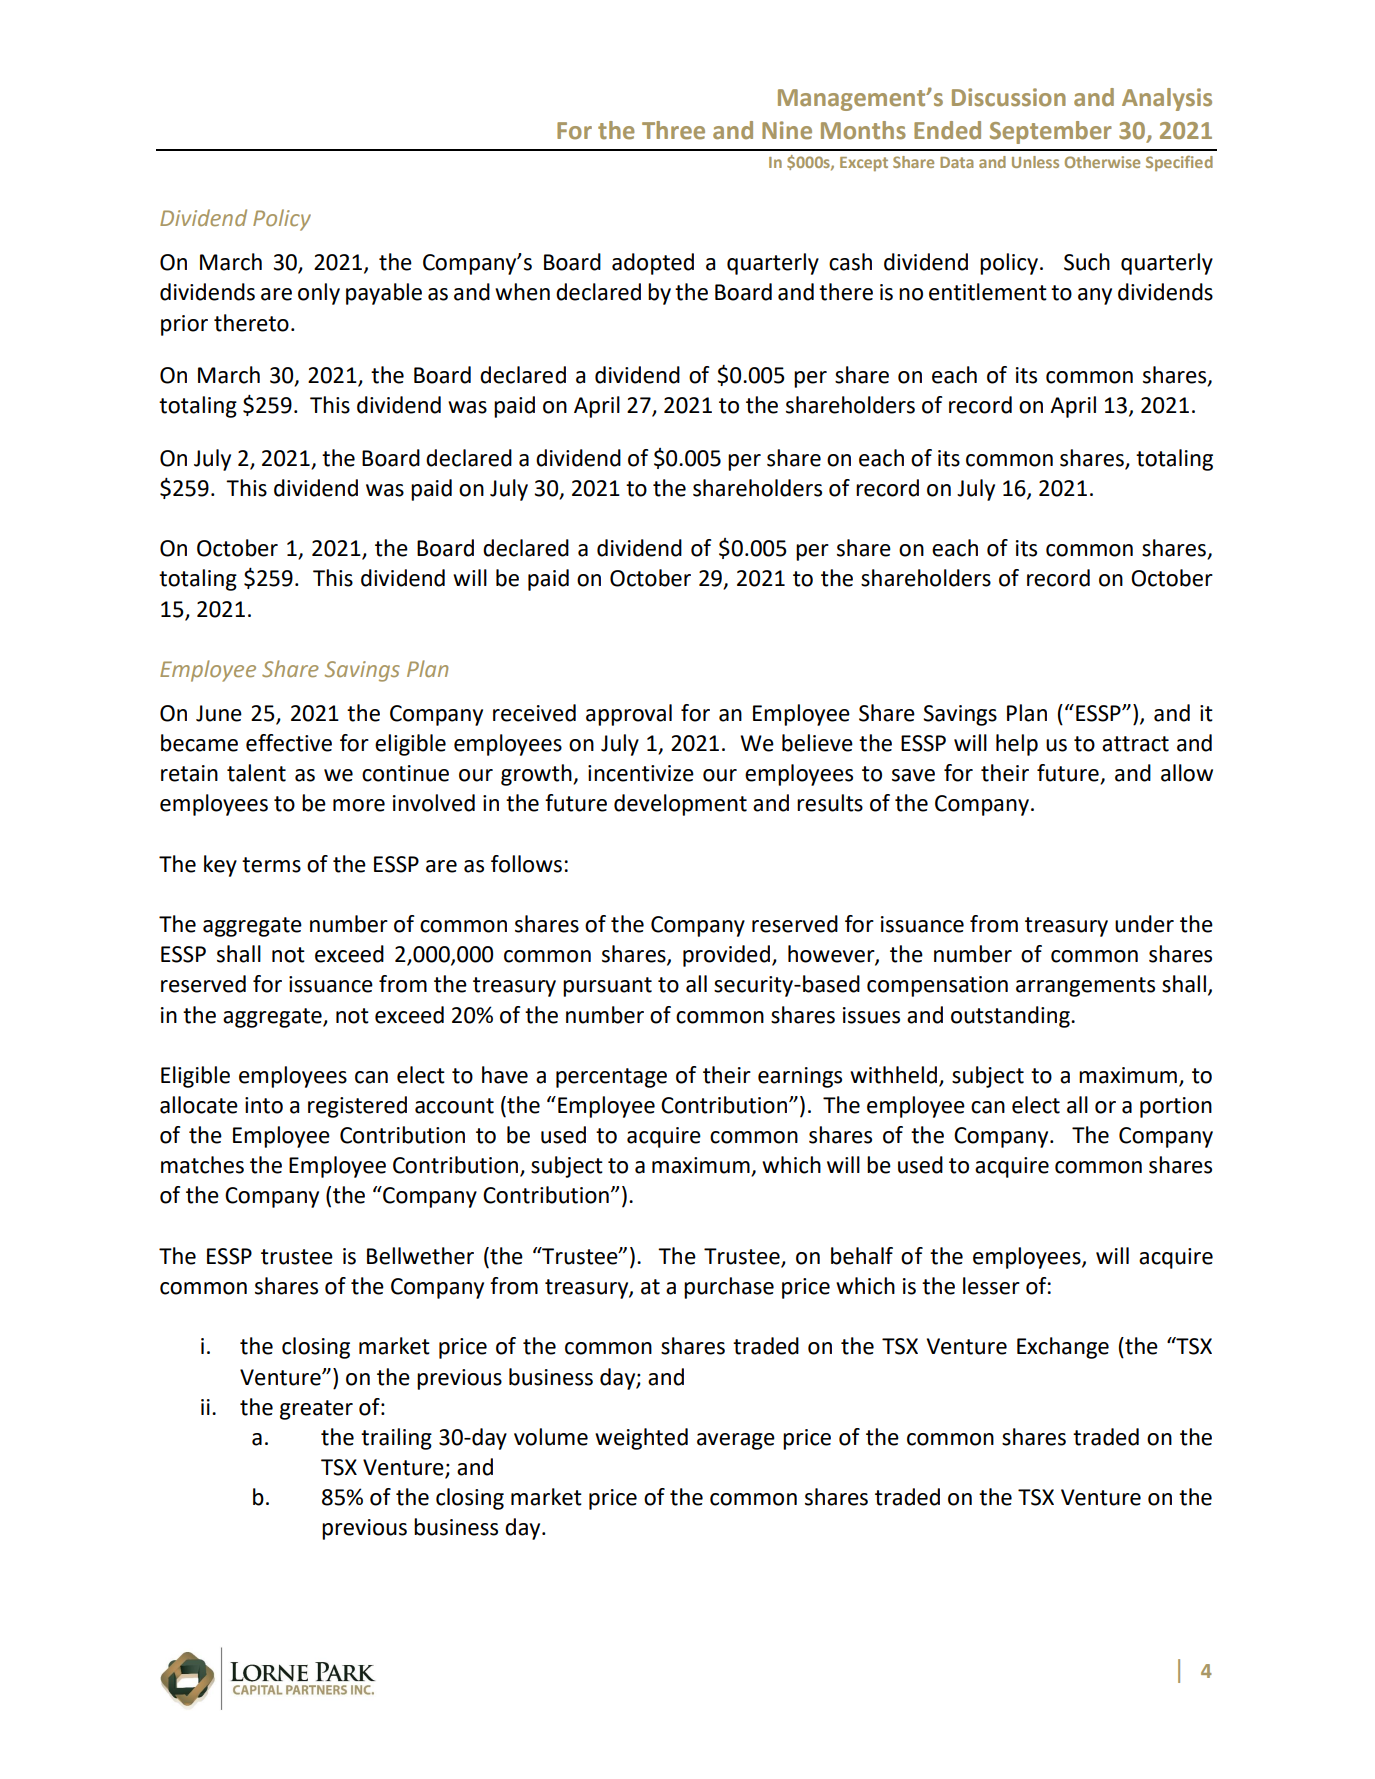  I want to click on September, so click(1051, 132).
